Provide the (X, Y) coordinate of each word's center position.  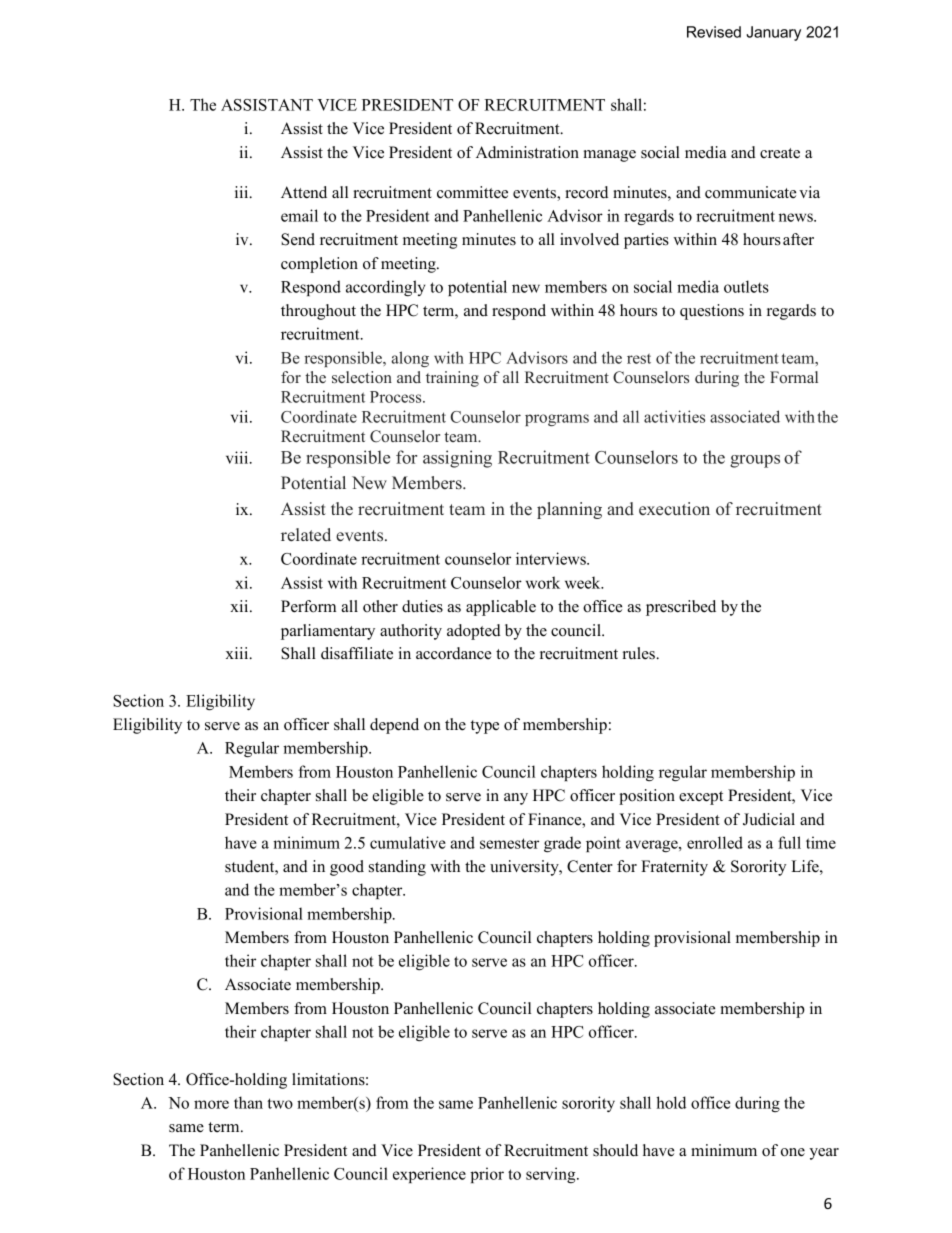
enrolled (715, 842)
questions (712, 312)
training (452, 379)
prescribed (681, 608)
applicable (501, 608)
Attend (304, 192)
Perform (308, 606)
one (793, 1152)
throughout (318, 312)
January (773, 33)
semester (509, 843)
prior (487, 1175)
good (347, 868)
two (280, 1103)
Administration (527, 152)
